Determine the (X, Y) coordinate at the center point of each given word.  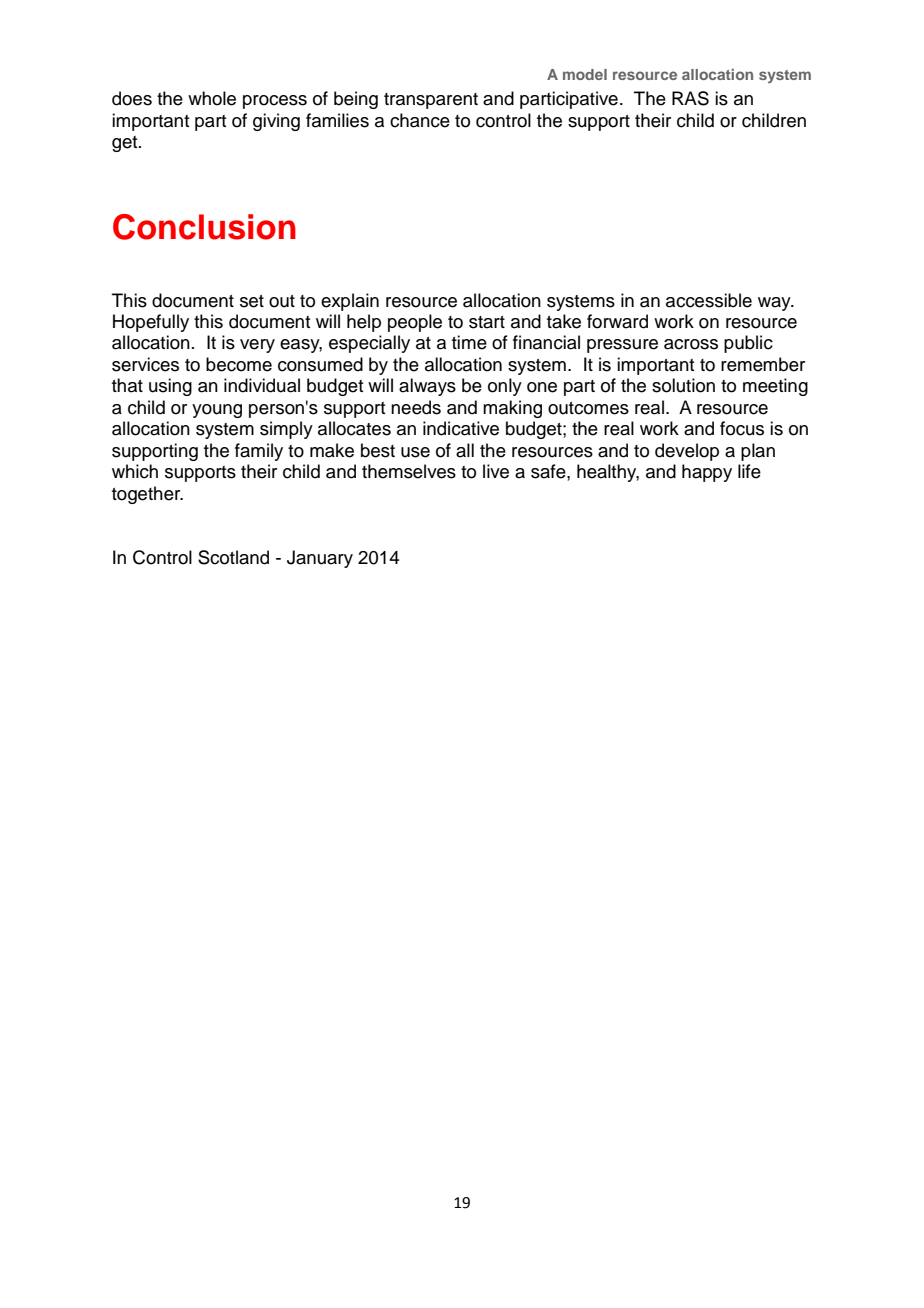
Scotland (233, 557)
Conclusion (204, 227)
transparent (431, 101)
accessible (709, 300)
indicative (461, 428)
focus (742, 428)
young (217, 411)
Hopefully (151, 323)
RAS (690, 98)
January (320, 559)
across (691, 344)
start (487, 322)
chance (420, 120)
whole (212, 98)
